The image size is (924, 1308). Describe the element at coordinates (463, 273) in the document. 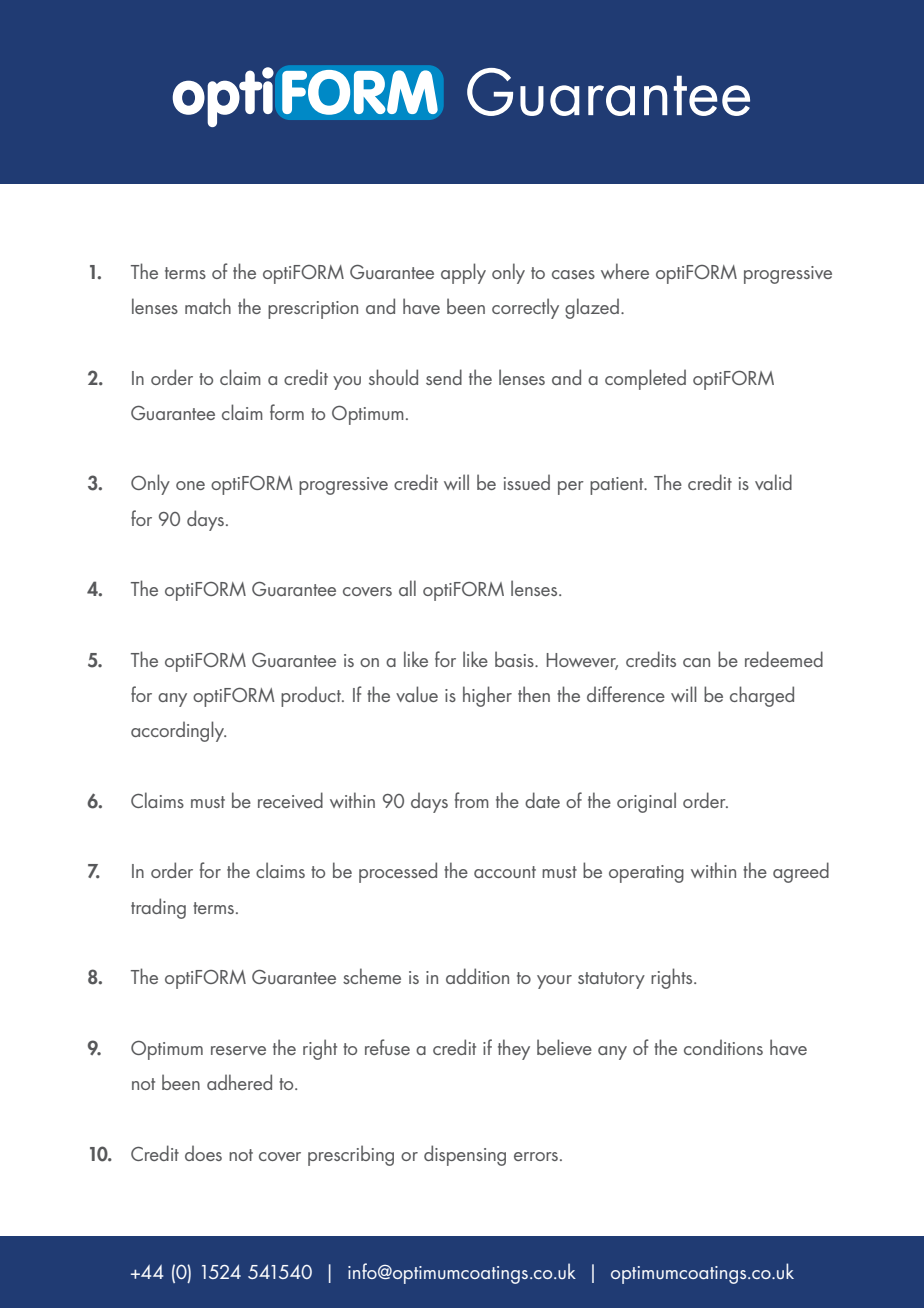

I see `apply` at that location.
